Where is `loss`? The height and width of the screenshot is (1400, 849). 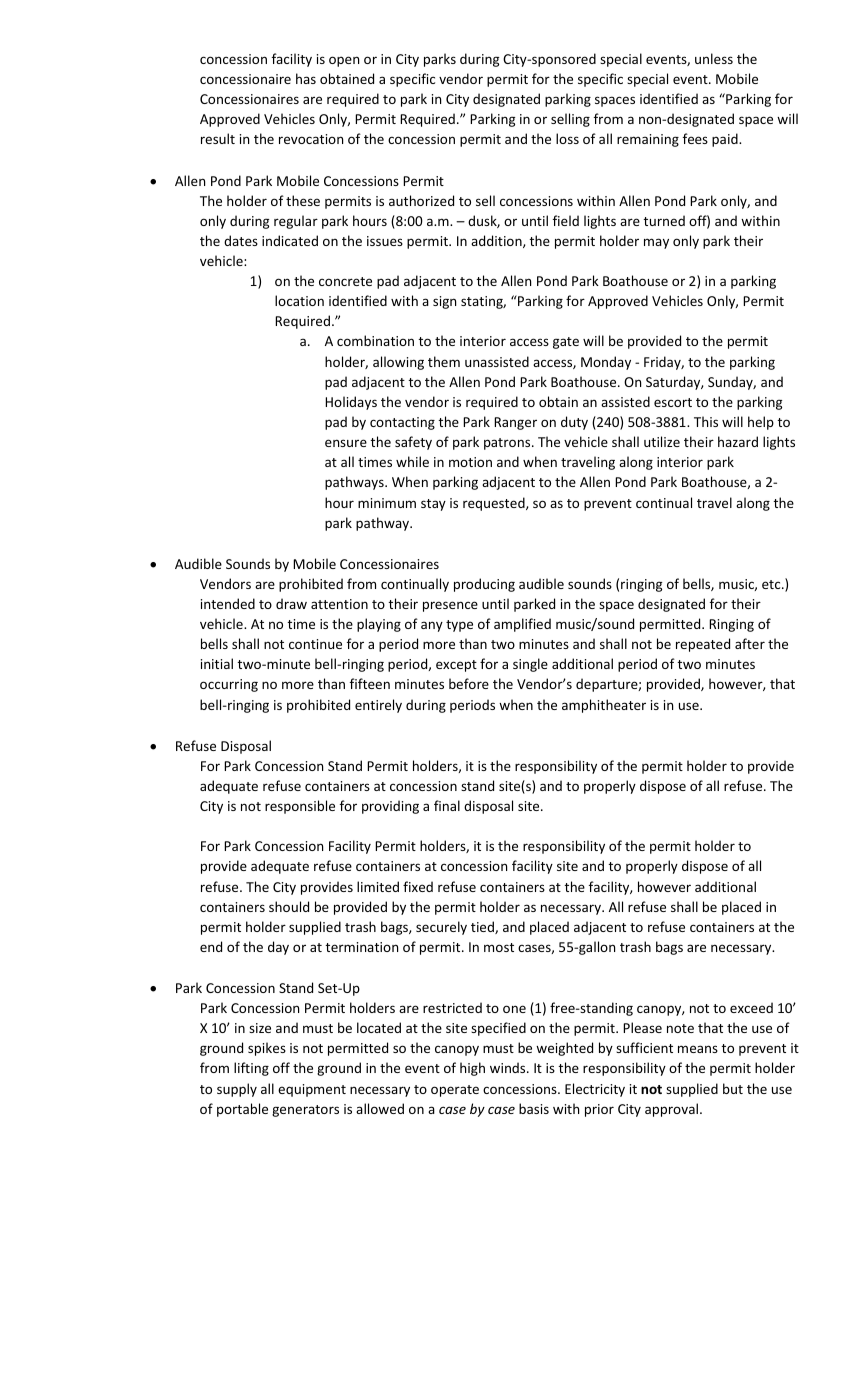
loss is located at coordinates (567, 138).
